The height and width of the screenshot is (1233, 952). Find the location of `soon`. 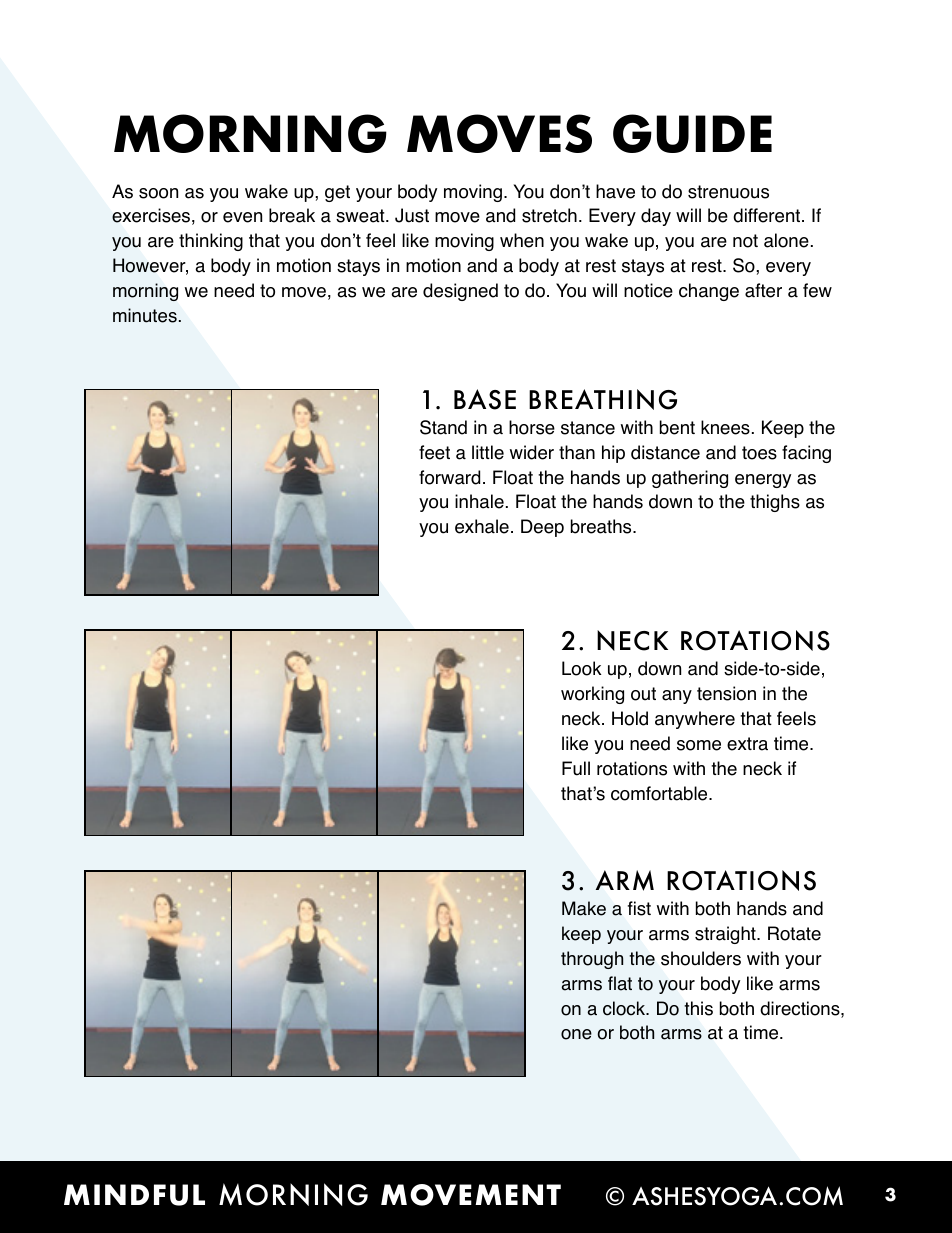

soon is located at coordinates (158, 193).
